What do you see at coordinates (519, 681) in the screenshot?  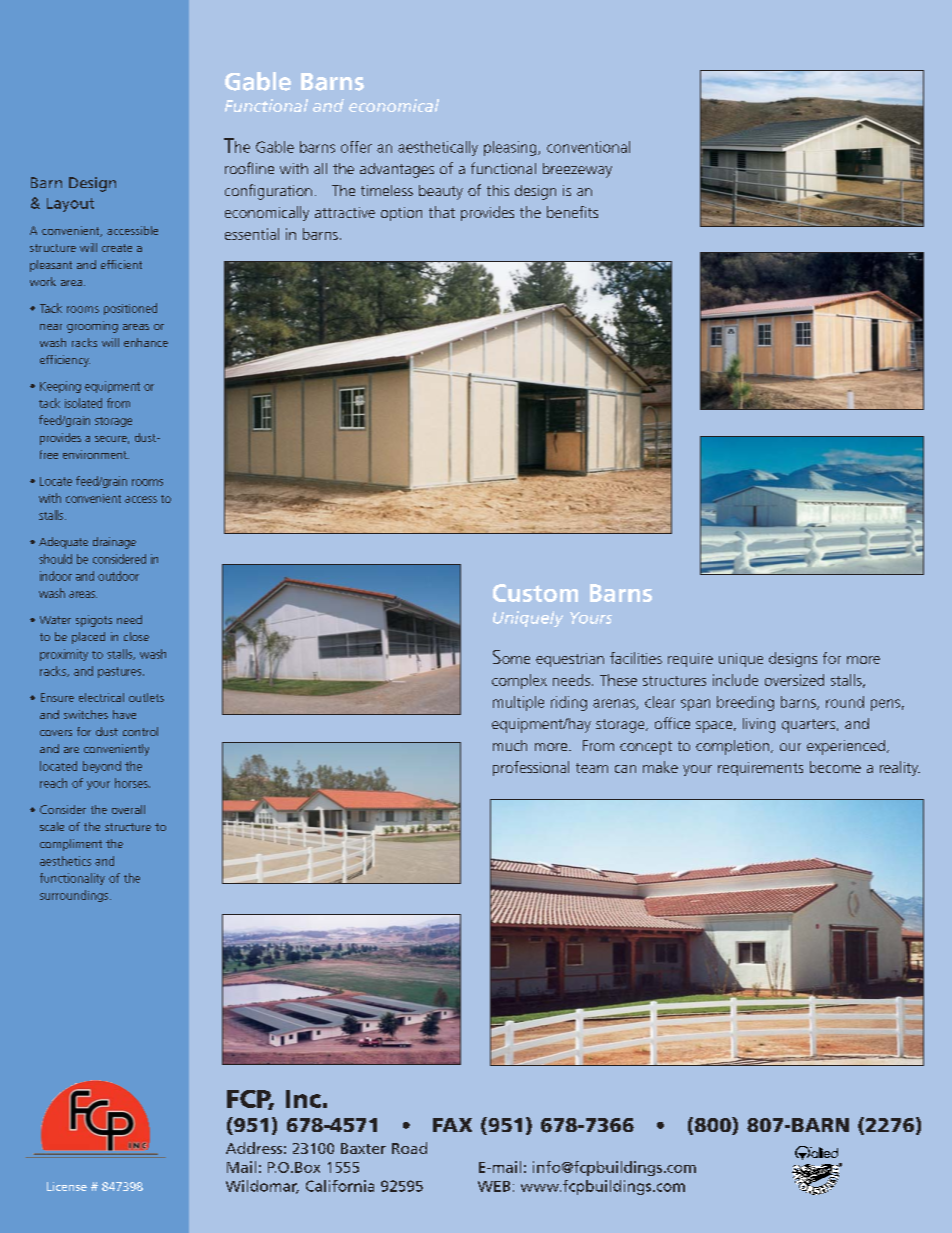 I see `complex` at bounding box center [519, 681].
